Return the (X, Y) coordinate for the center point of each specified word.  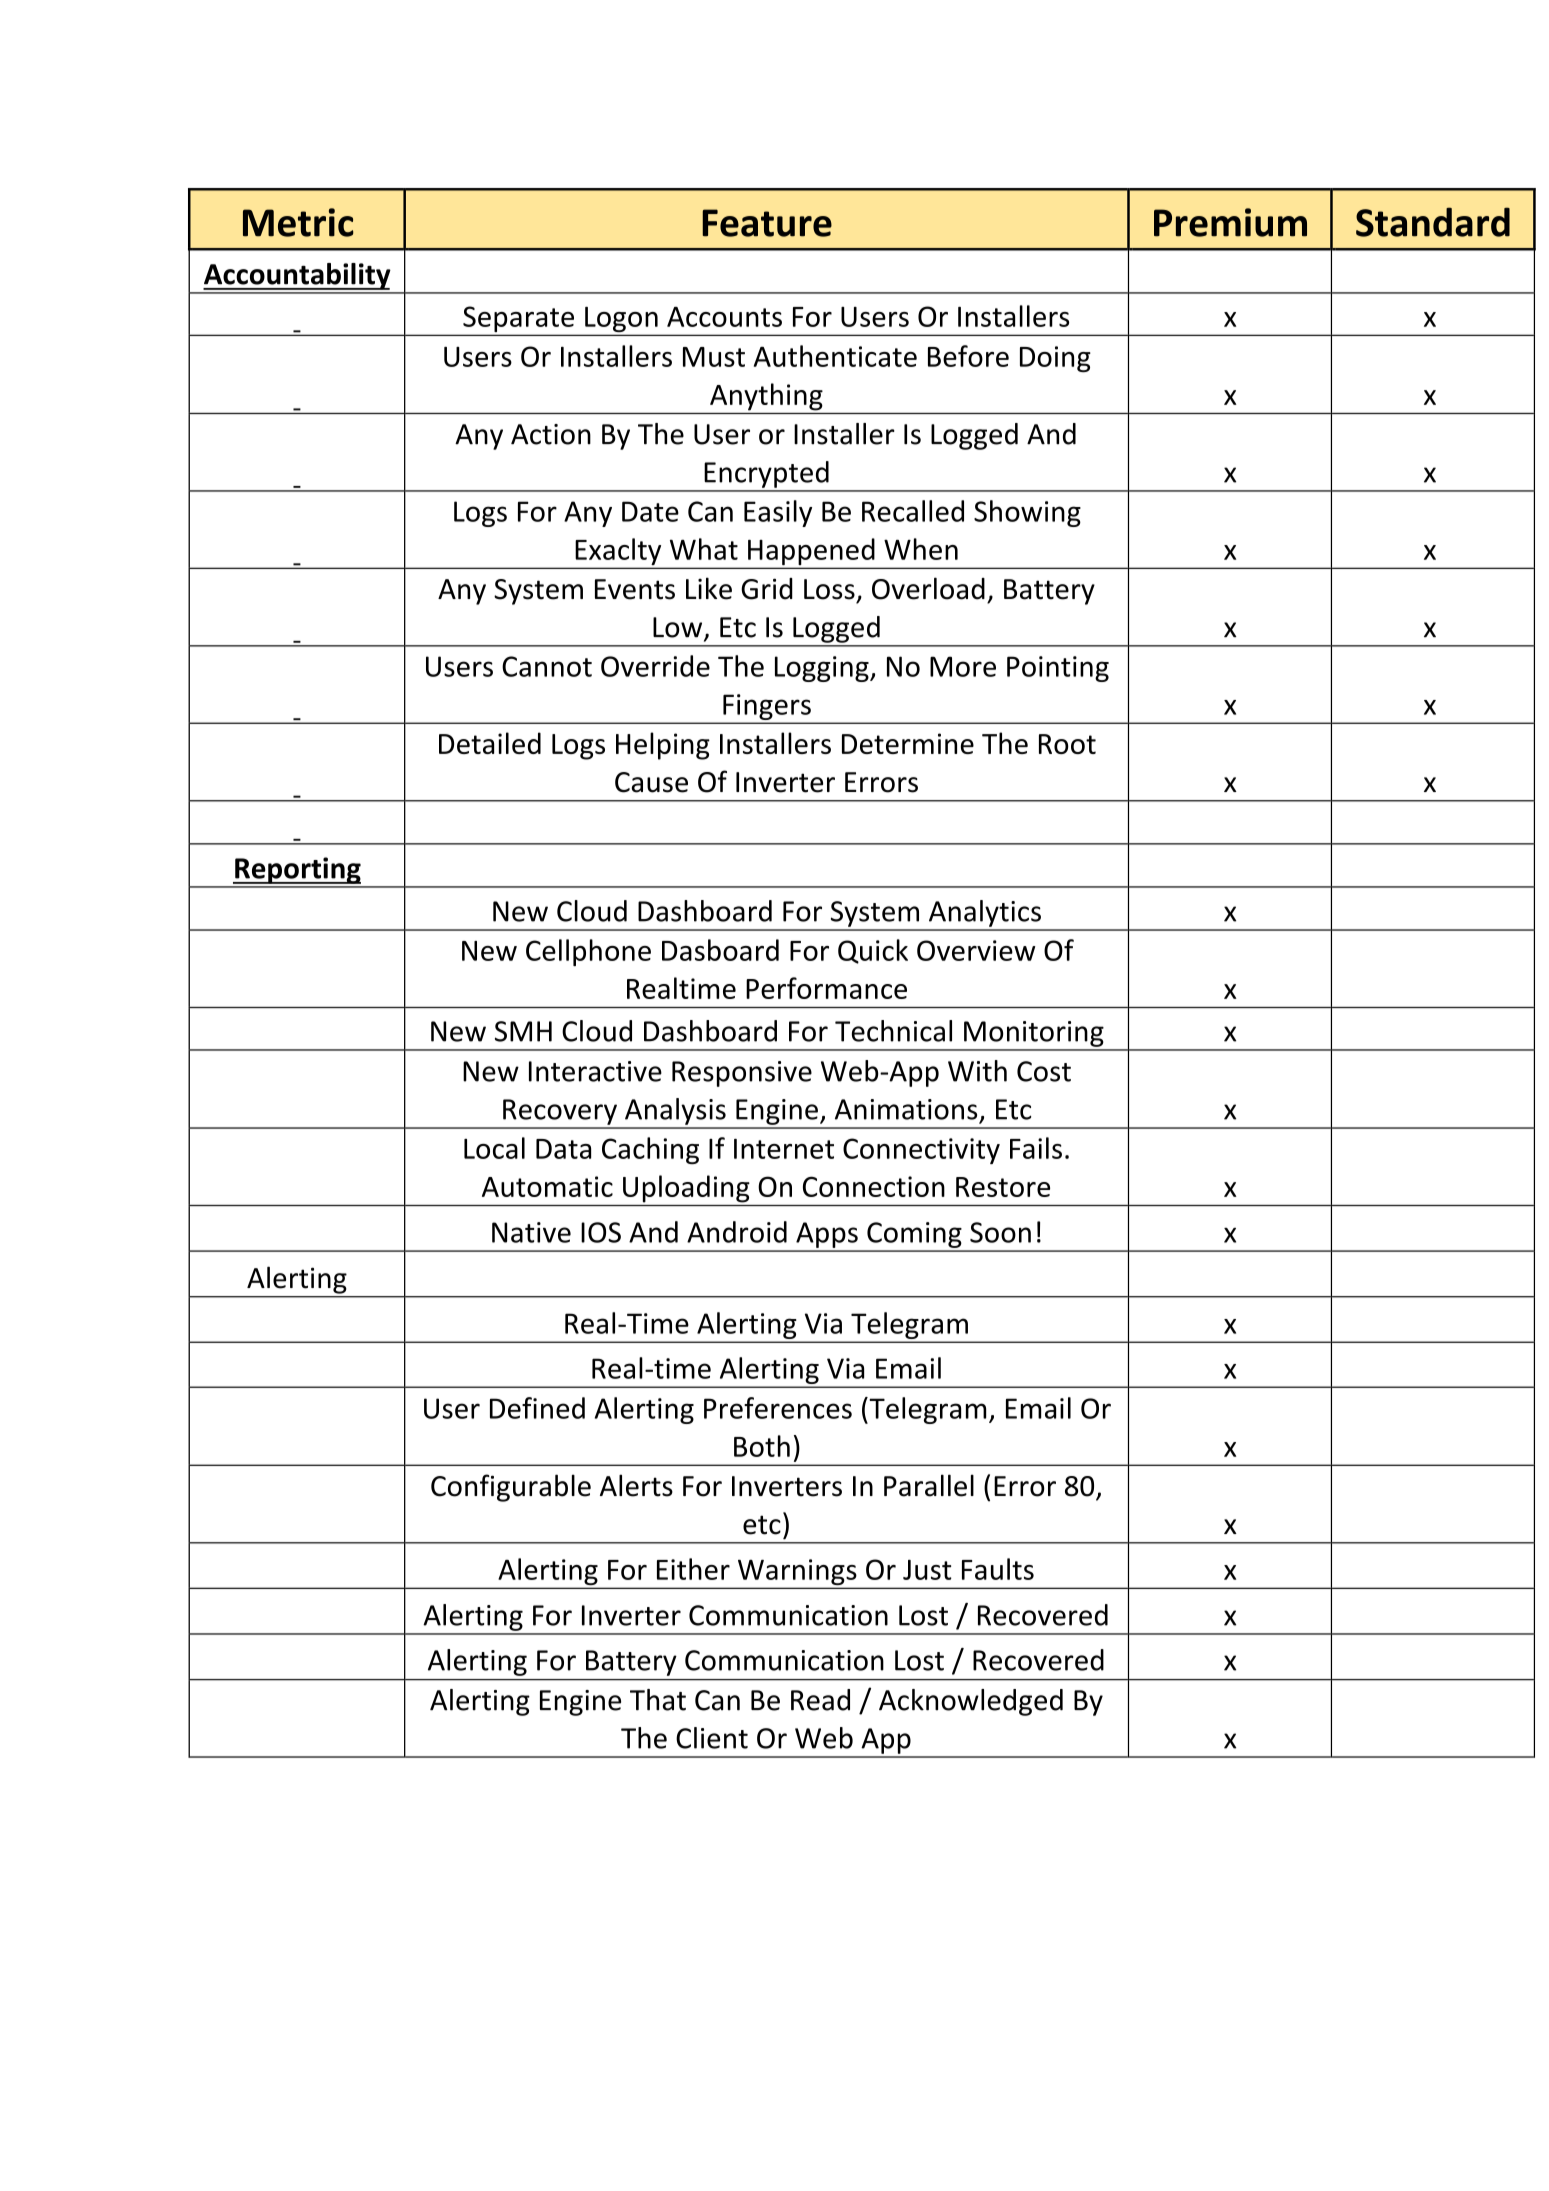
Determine (908, 743)
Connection (874, 1186)
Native (531, 1232)
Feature (767, 223)
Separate (518, 320)
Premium (1230, 222)
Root (1067, 744)
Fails (1036, 1148)
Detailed (490, 743)
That (658, 1700)
